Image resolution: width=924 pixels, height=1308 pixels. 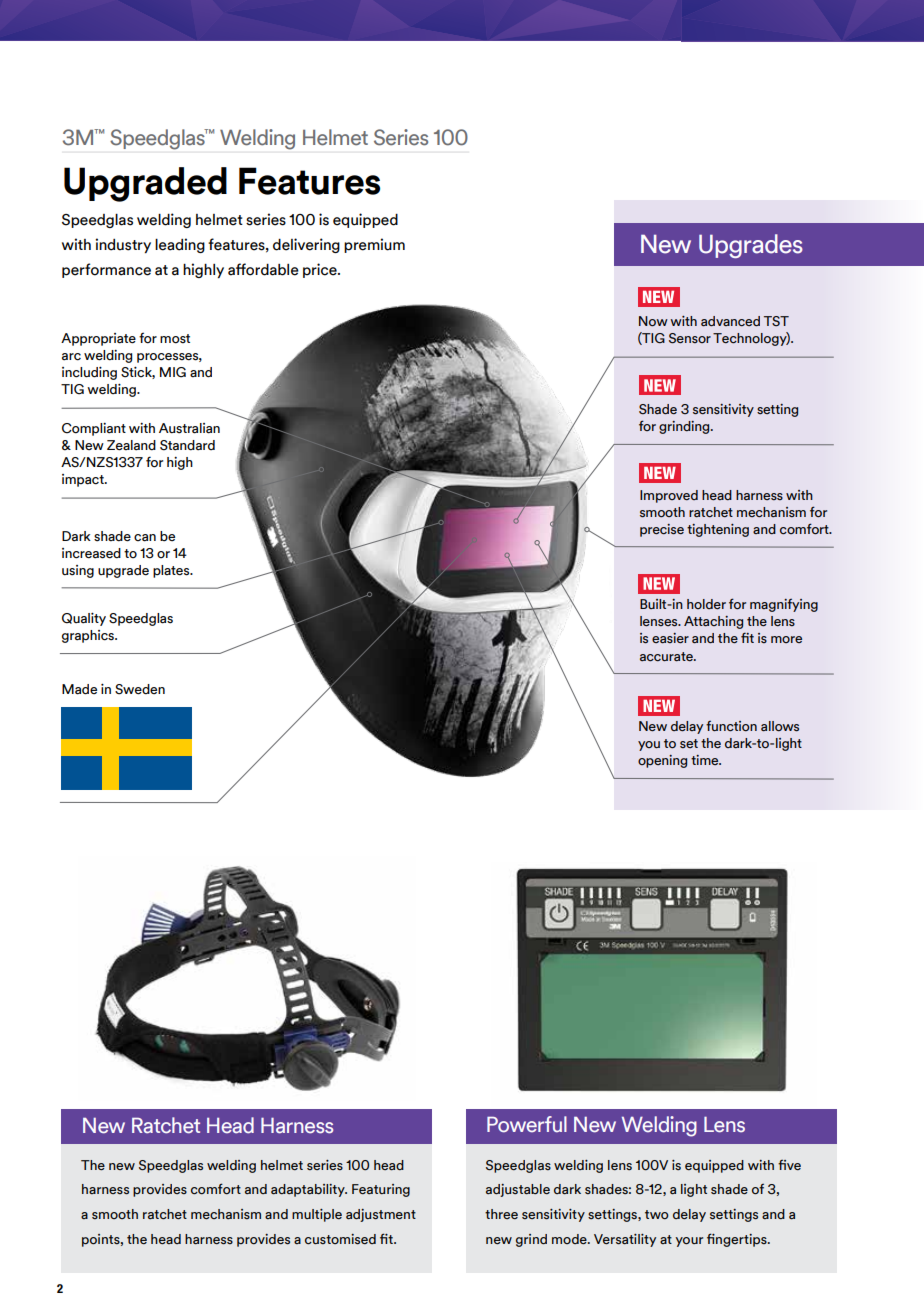 What do you see at coordinates (706, 760) in the screenshot?
I see `time` at bounding box center [706, 760].
